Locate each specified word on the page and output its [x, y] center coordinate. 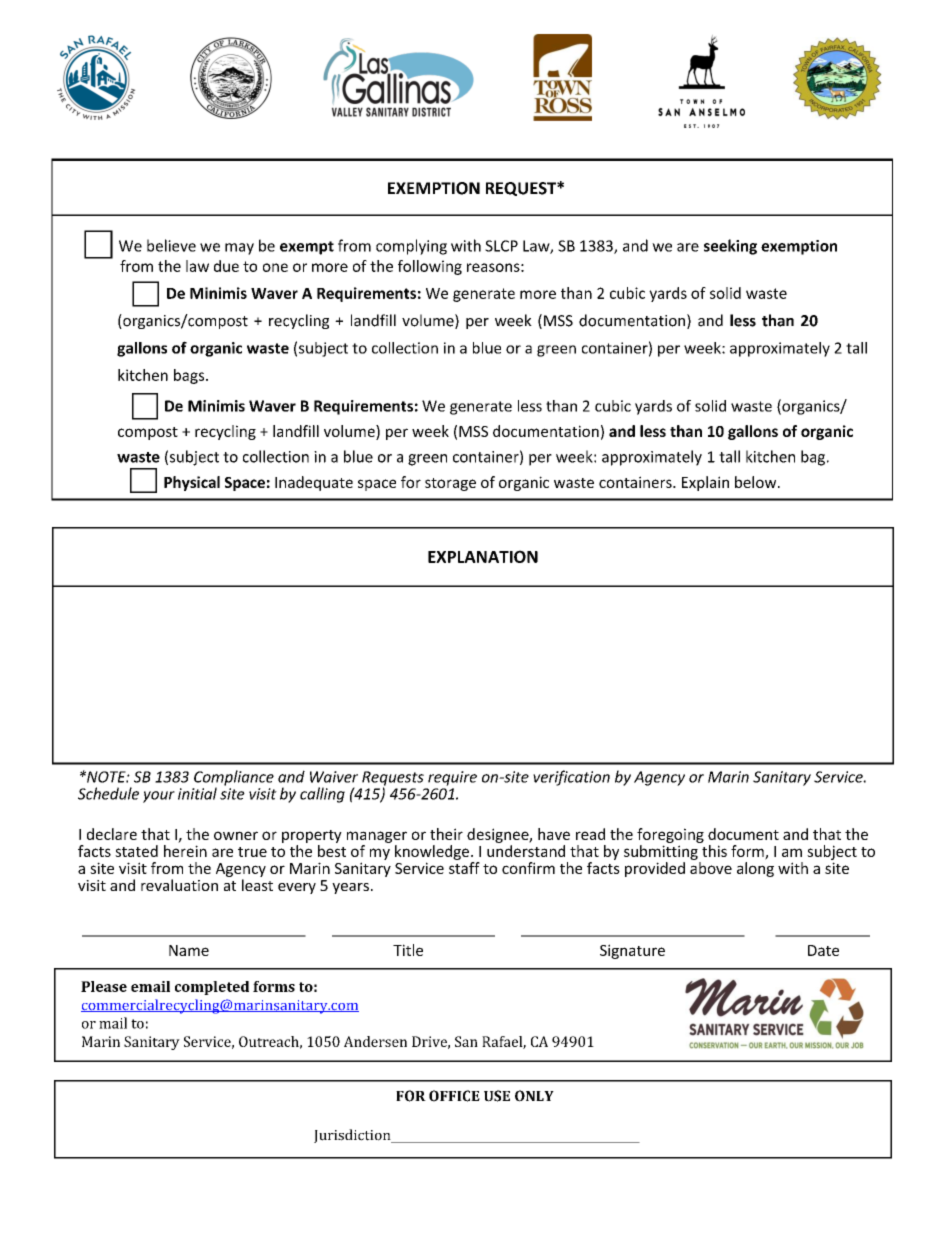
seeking [730, 247]
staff [464, 868]
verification [571, 778]
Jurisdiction [353, 1136]
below [757, 482]
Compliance [234, 779]
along [755, 869]
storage [450, 484]
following [430, 267]
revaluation [179, 885]
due [226, 266]
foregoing [670, 835]
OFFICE [454, 1096]
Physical [192, 483]
